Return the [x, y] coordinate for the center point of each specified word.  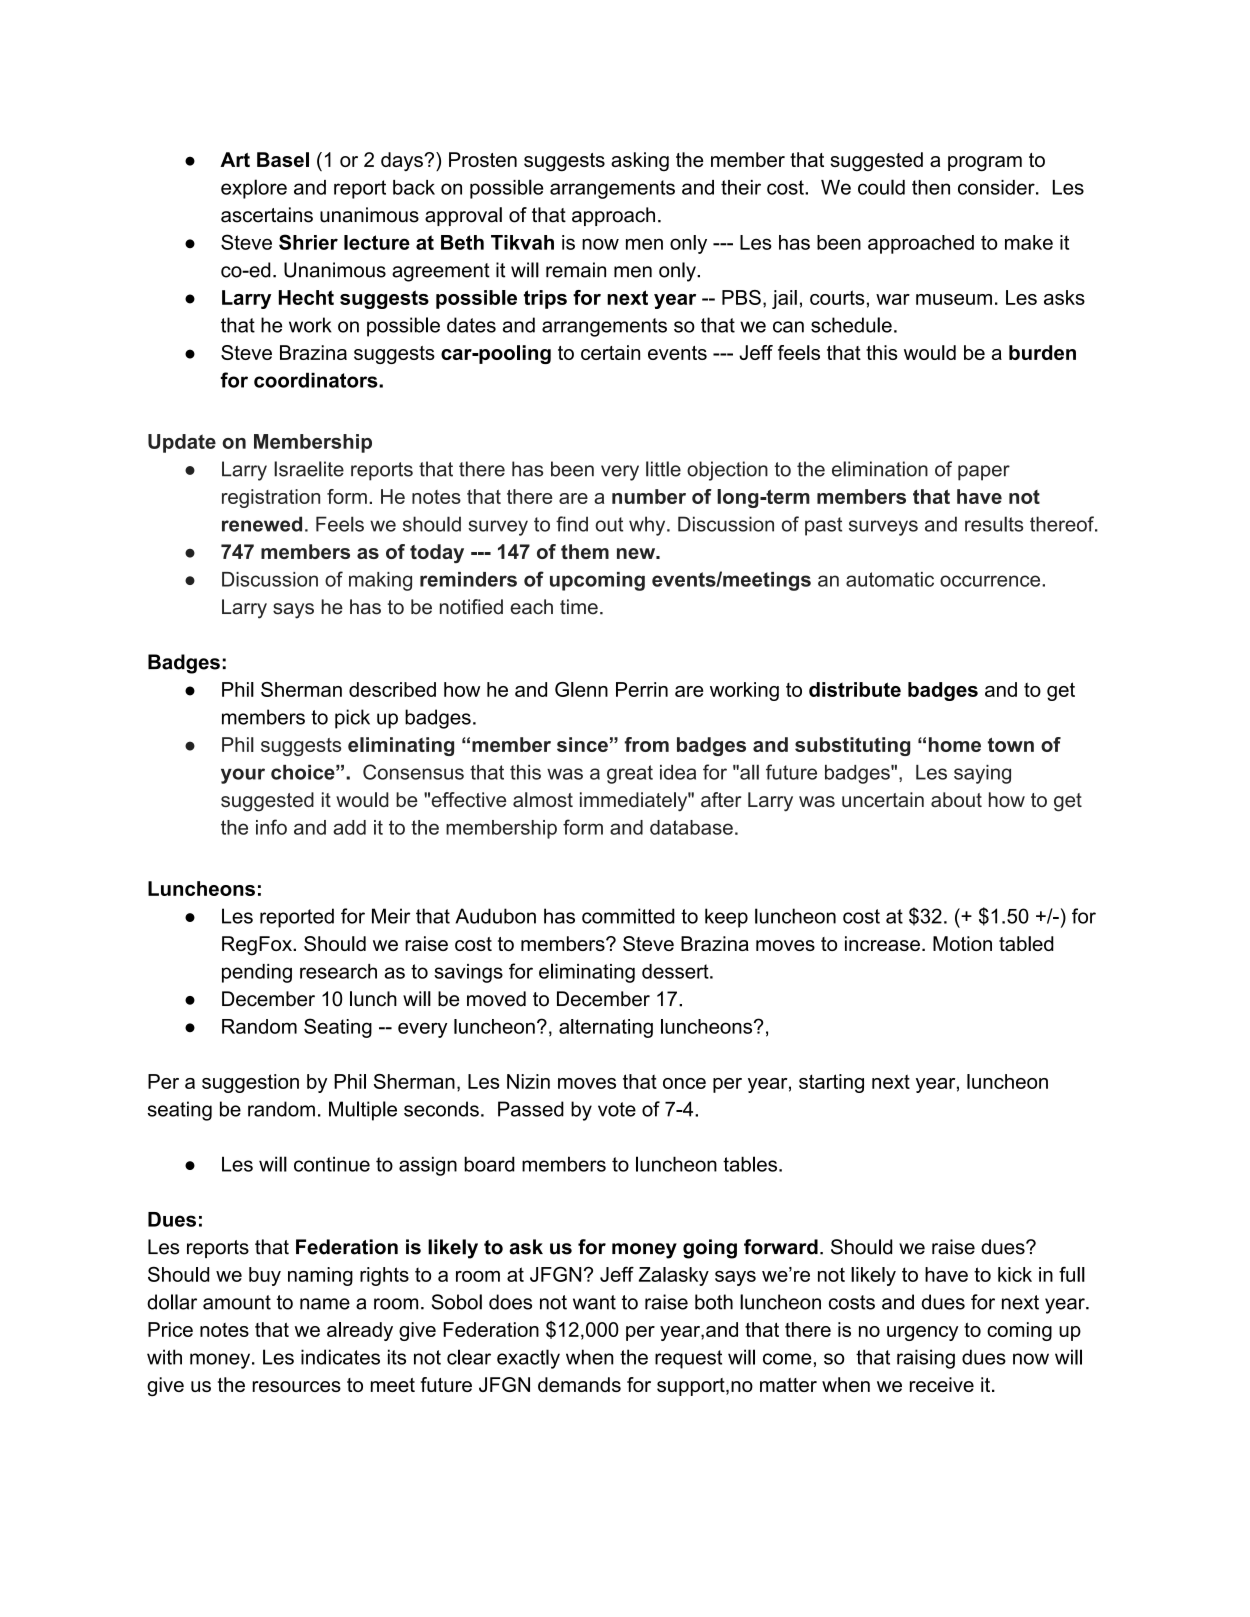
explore [254, 189]
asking [640, 161]
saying [982, 774]
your [243, 776]
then [931, 187]
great [630, 774]
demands [579, 1384]
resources [296, 1386]
